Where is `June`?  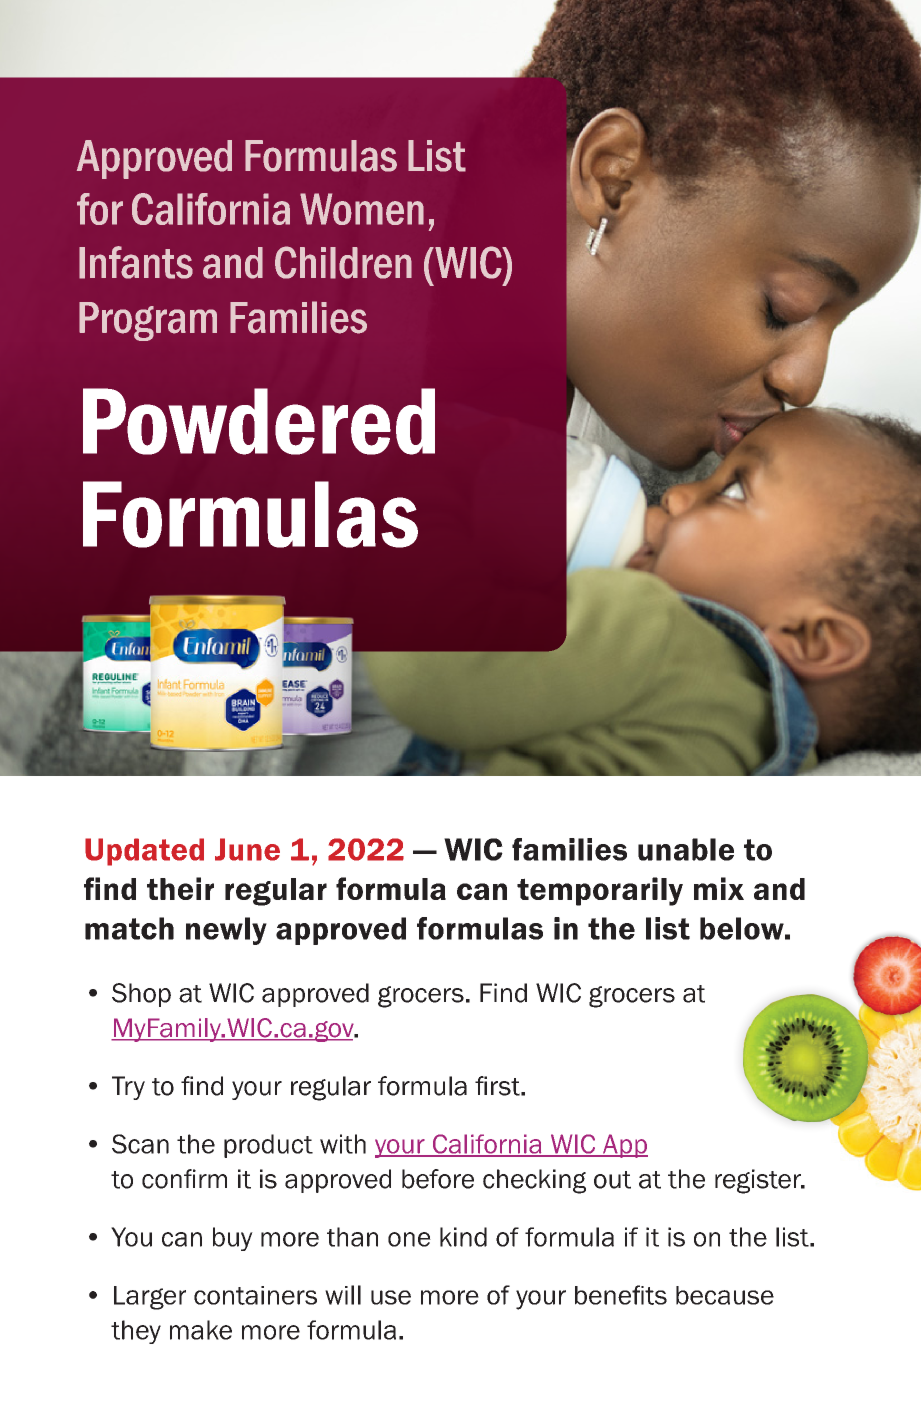 June is located at coordinates (247, 849).
